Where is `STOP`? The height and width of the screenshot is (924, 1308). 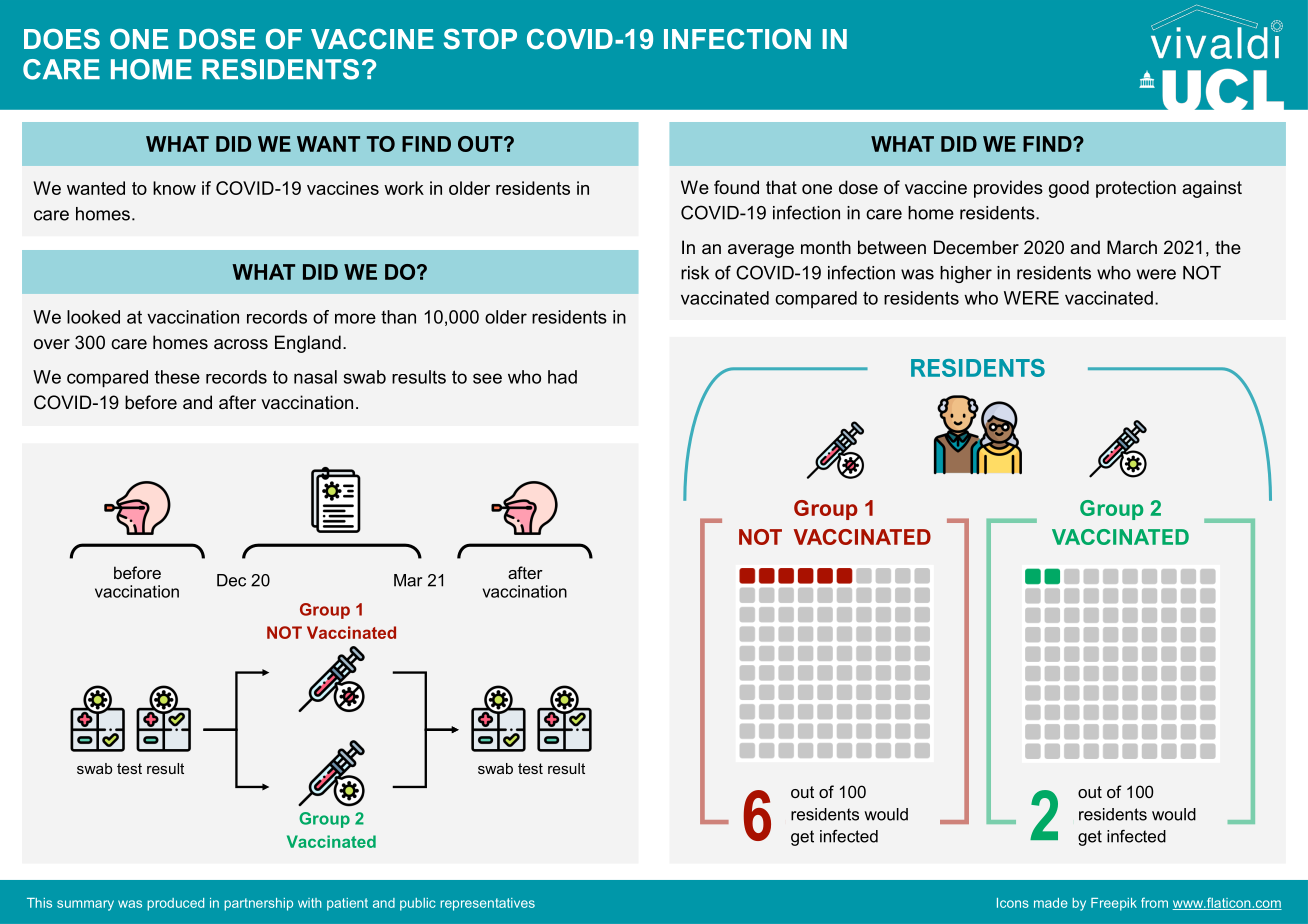 STOP is located at coordinates (480, 39).
